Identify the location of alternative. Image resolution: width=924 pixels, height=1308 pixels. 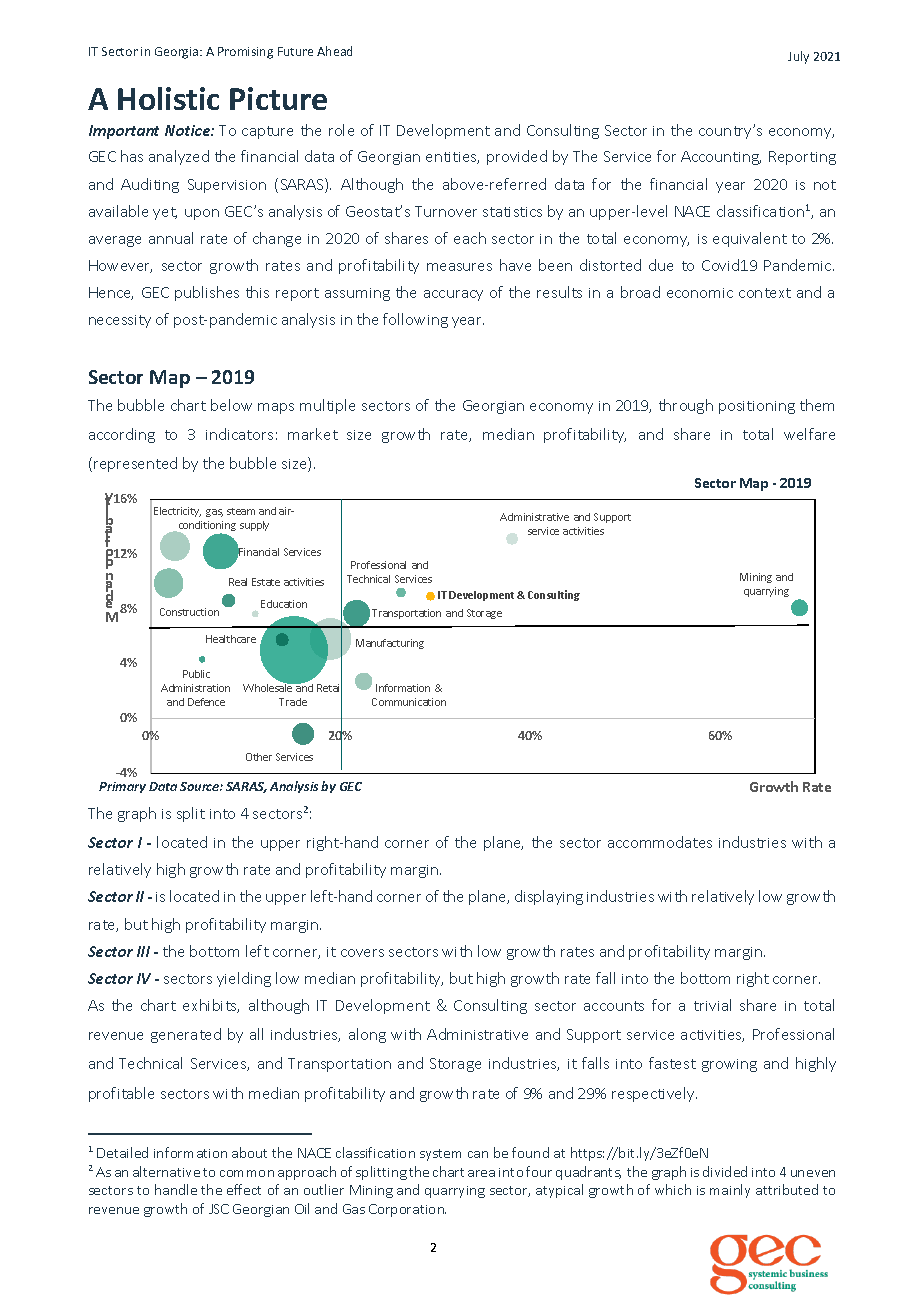
(166, 1171).
